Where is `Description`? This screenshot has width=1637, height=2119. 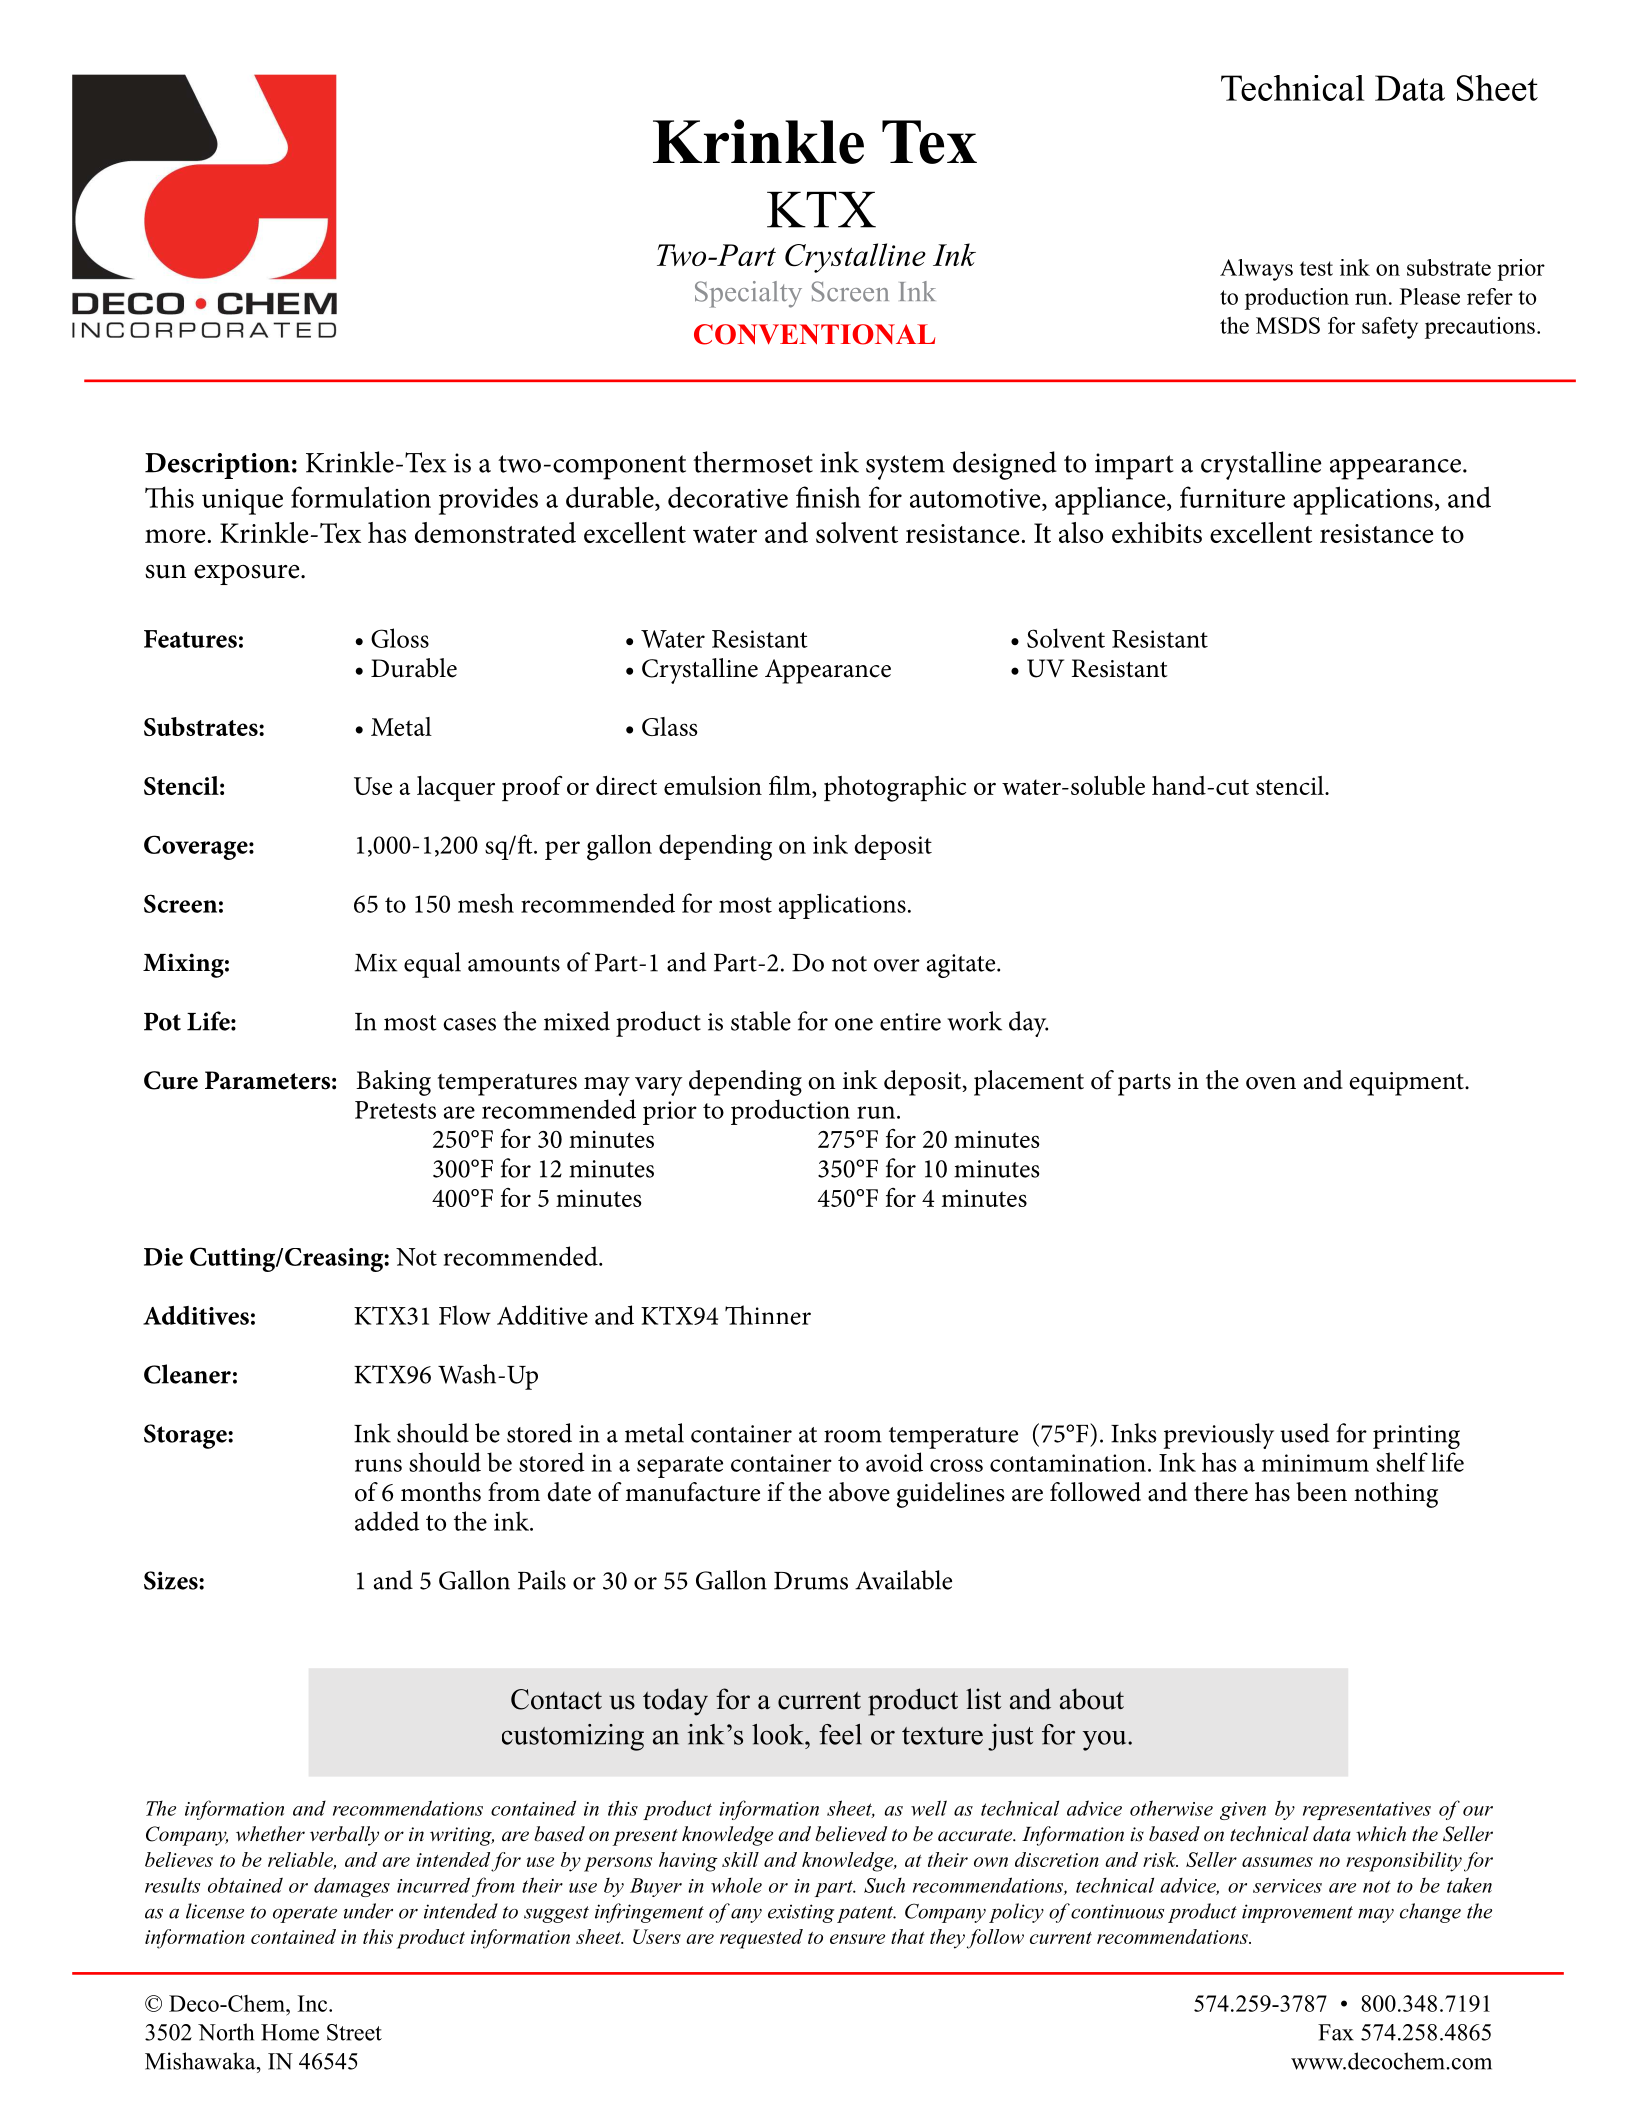 Description is located at coordinates (217, 466).
